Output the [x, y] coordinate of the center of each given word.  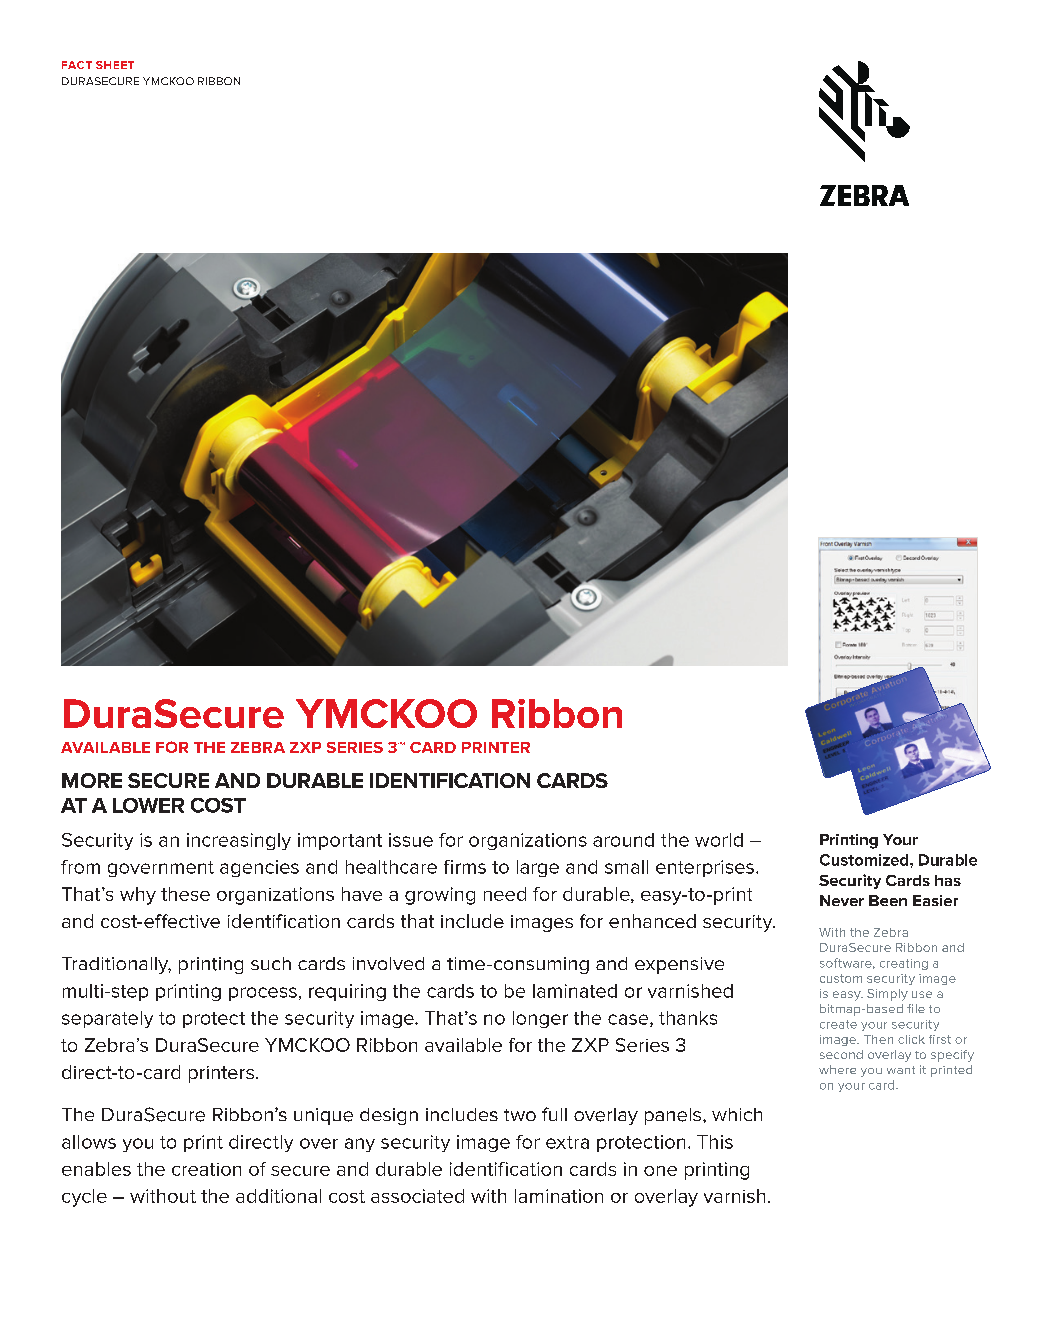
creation [206, 1169]
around [623, 840]
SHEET [115, 65]
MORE [92, 780]
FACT [77, 65]
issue [411, 840]
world [719, 840]
